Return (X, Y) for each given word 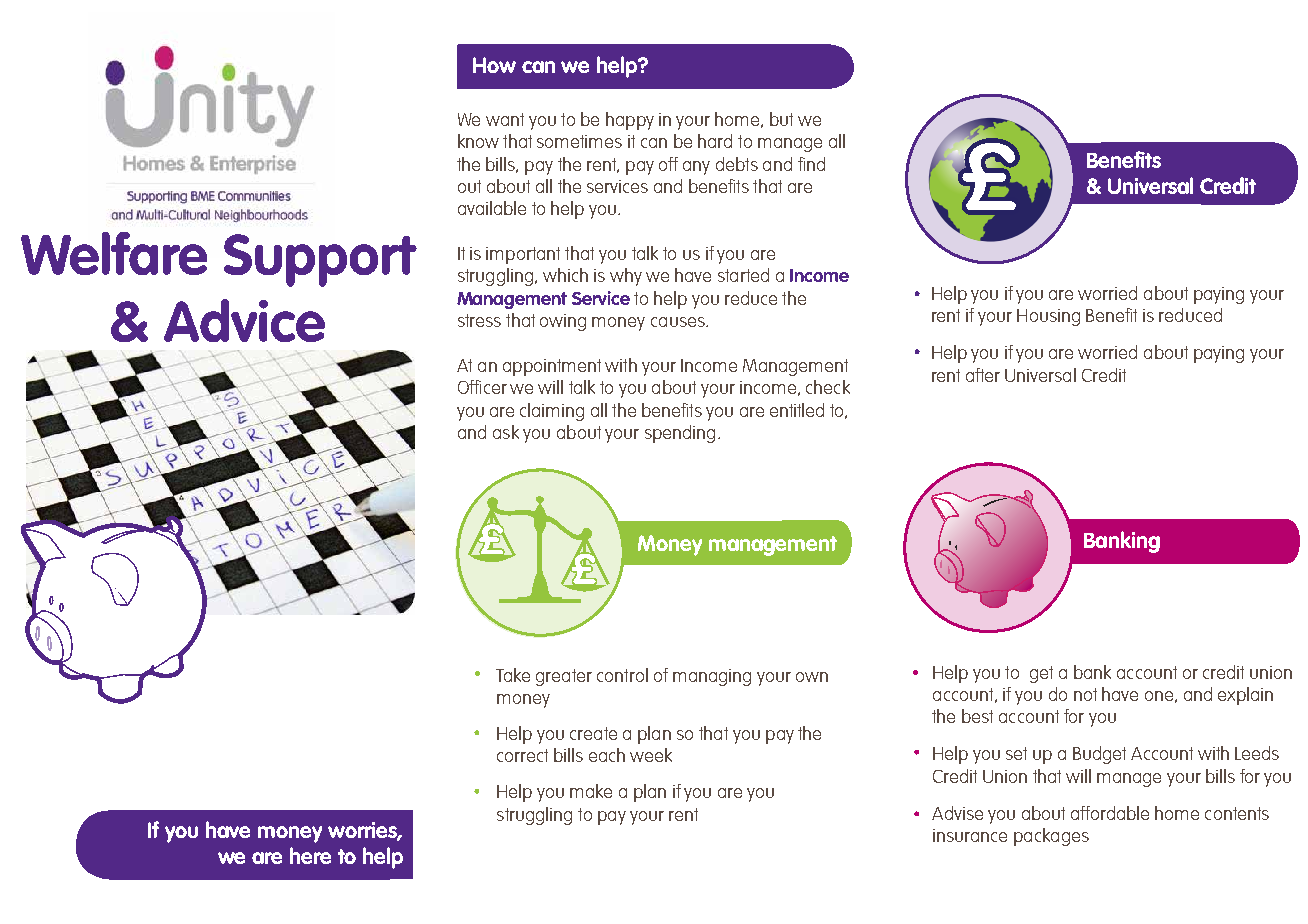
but (781, 119)
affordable (1110, 813)
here (310, 855)
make (591, 791)
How (494, 65)
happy (630, 121)
